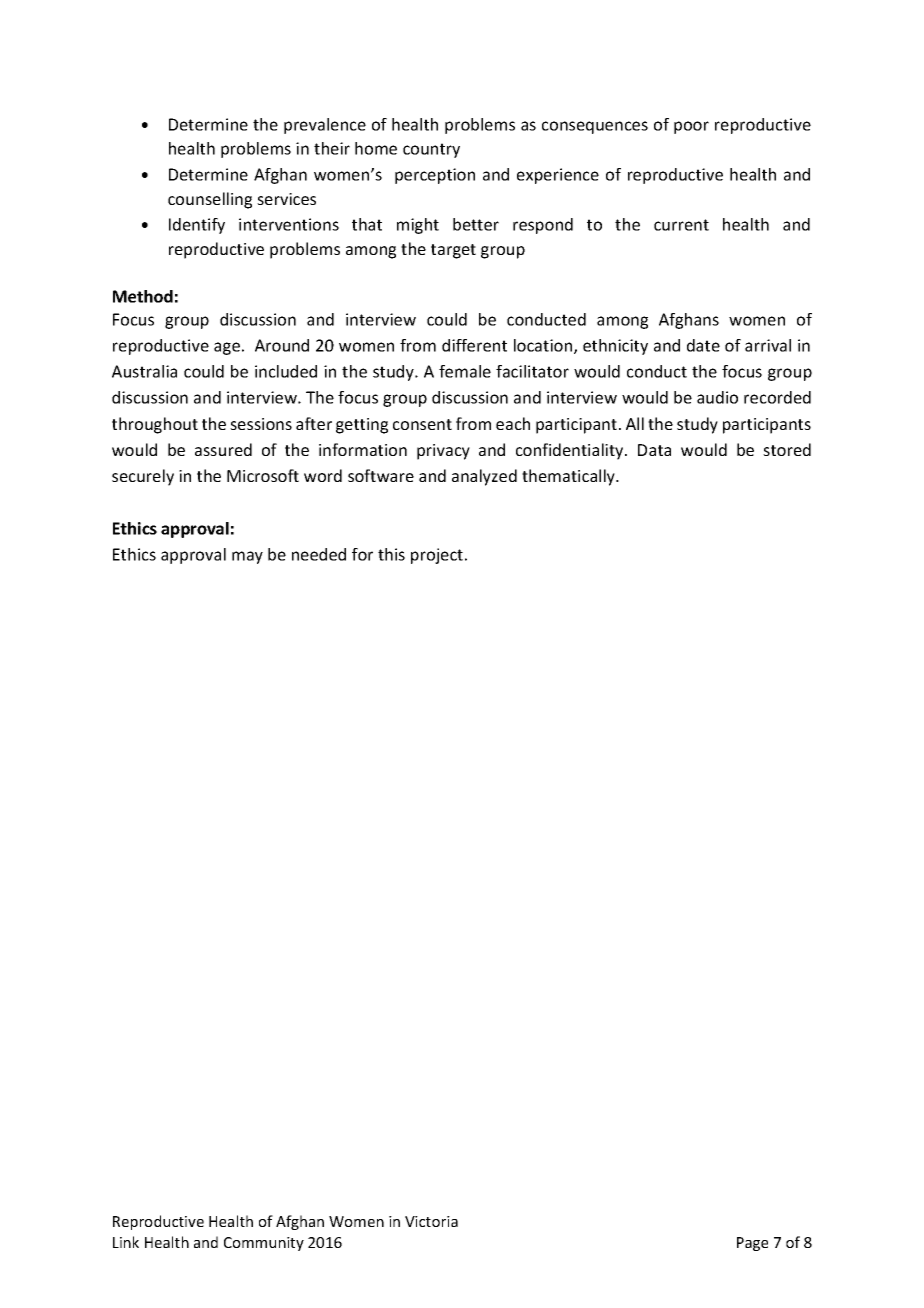 The image size is (924, 1308). I want to click on Community, so click(264, 1244).
